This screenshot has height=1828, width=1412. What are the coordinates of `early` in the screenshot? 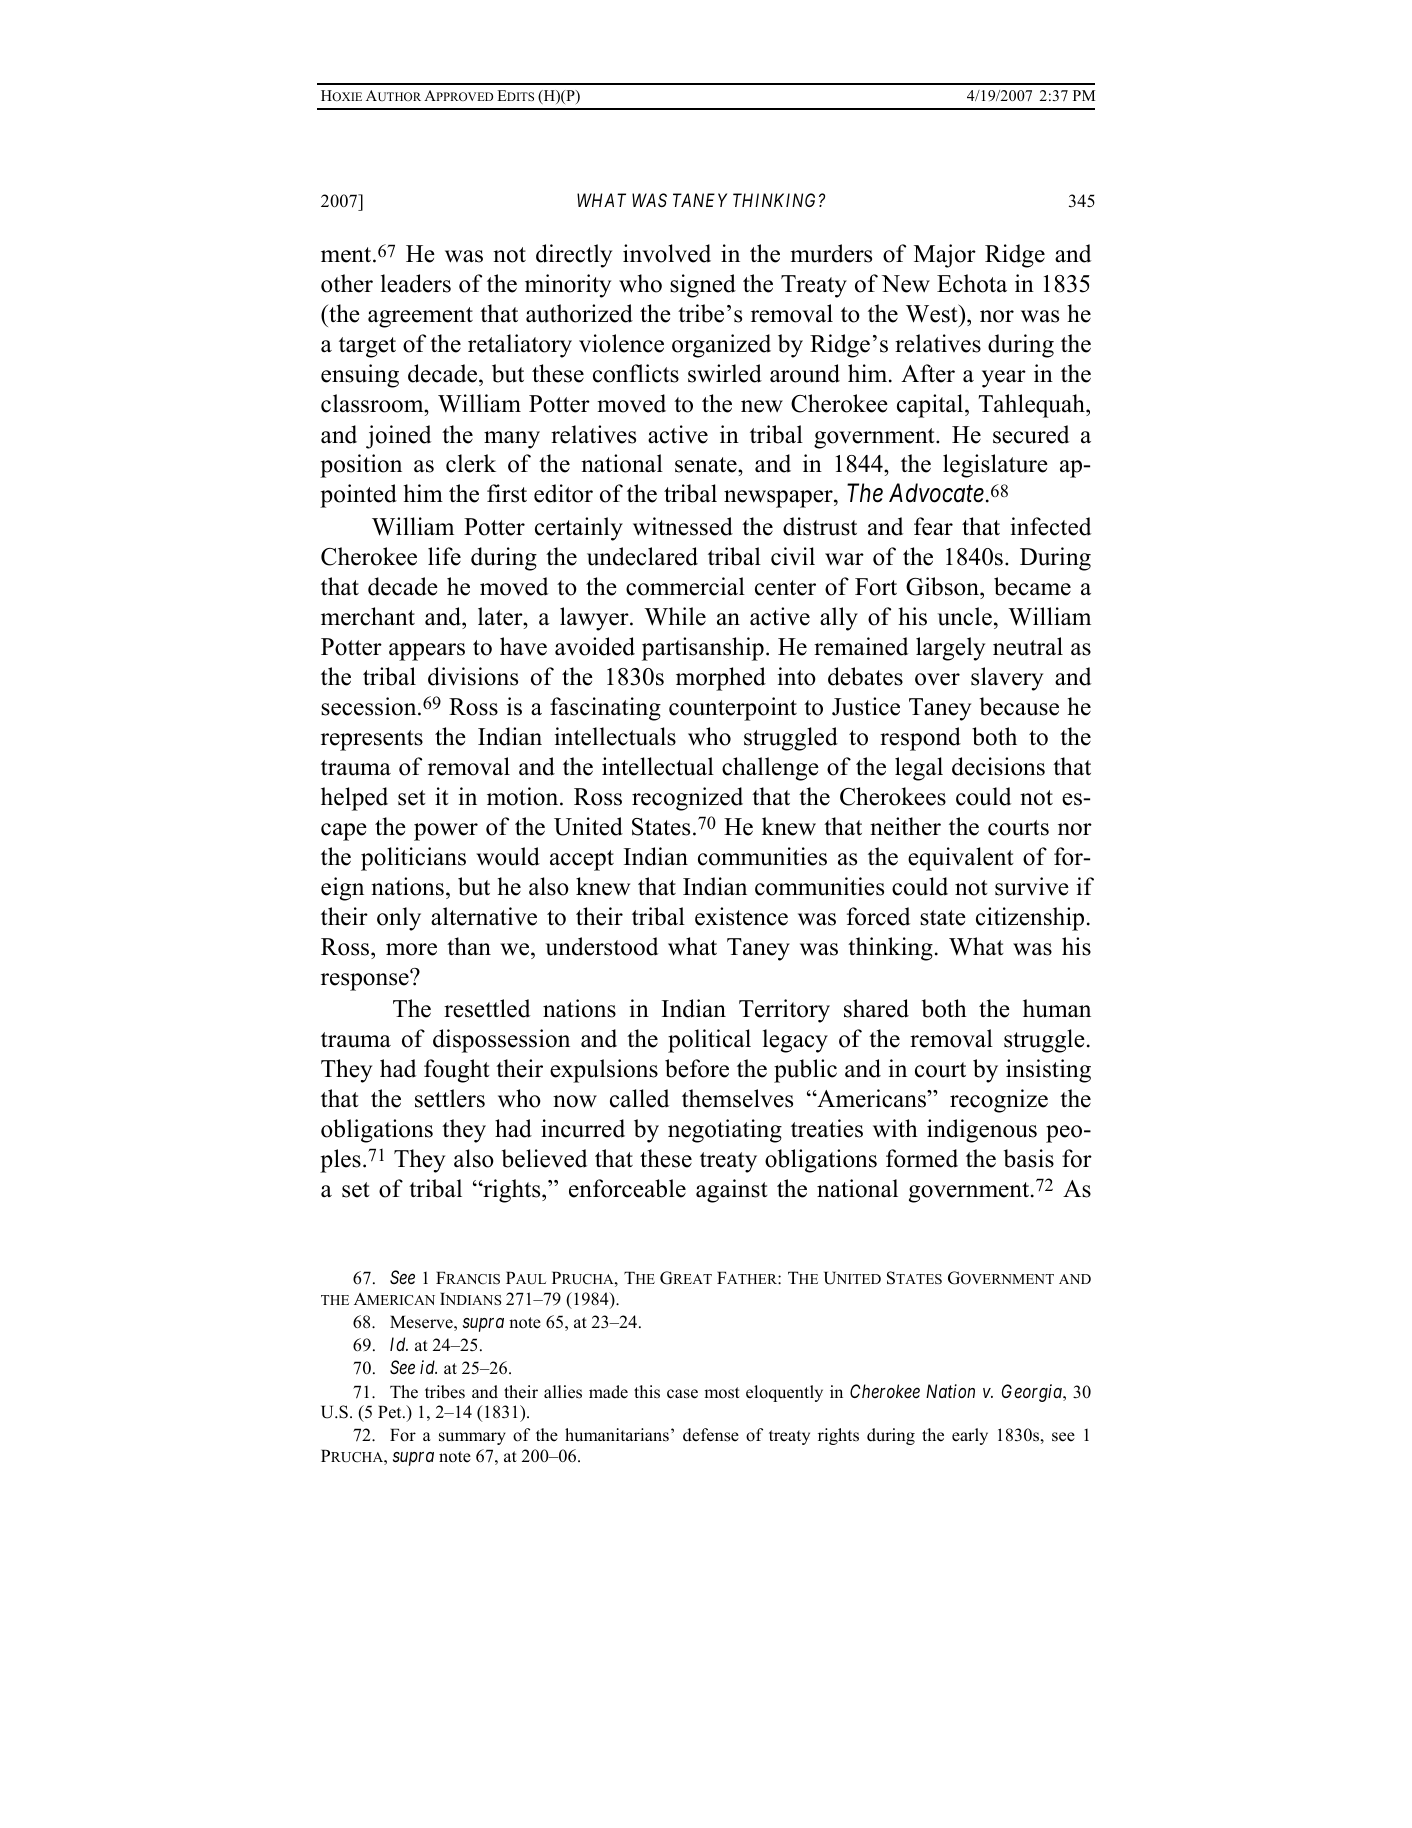 It's located at (970, 1436).
